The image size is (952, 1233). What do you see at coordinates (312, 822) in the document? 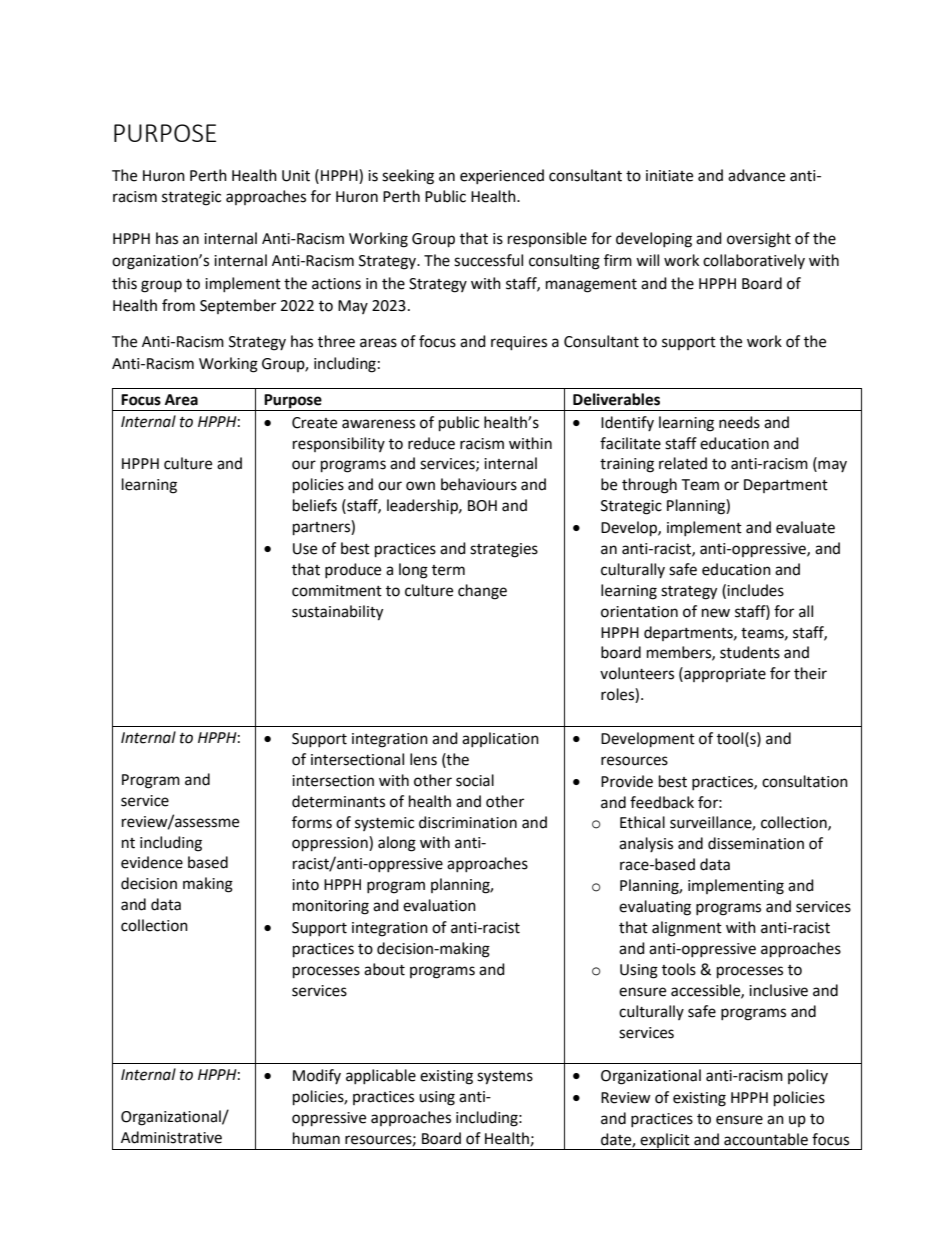
I see `forms` at bounding box center [312, 822].
